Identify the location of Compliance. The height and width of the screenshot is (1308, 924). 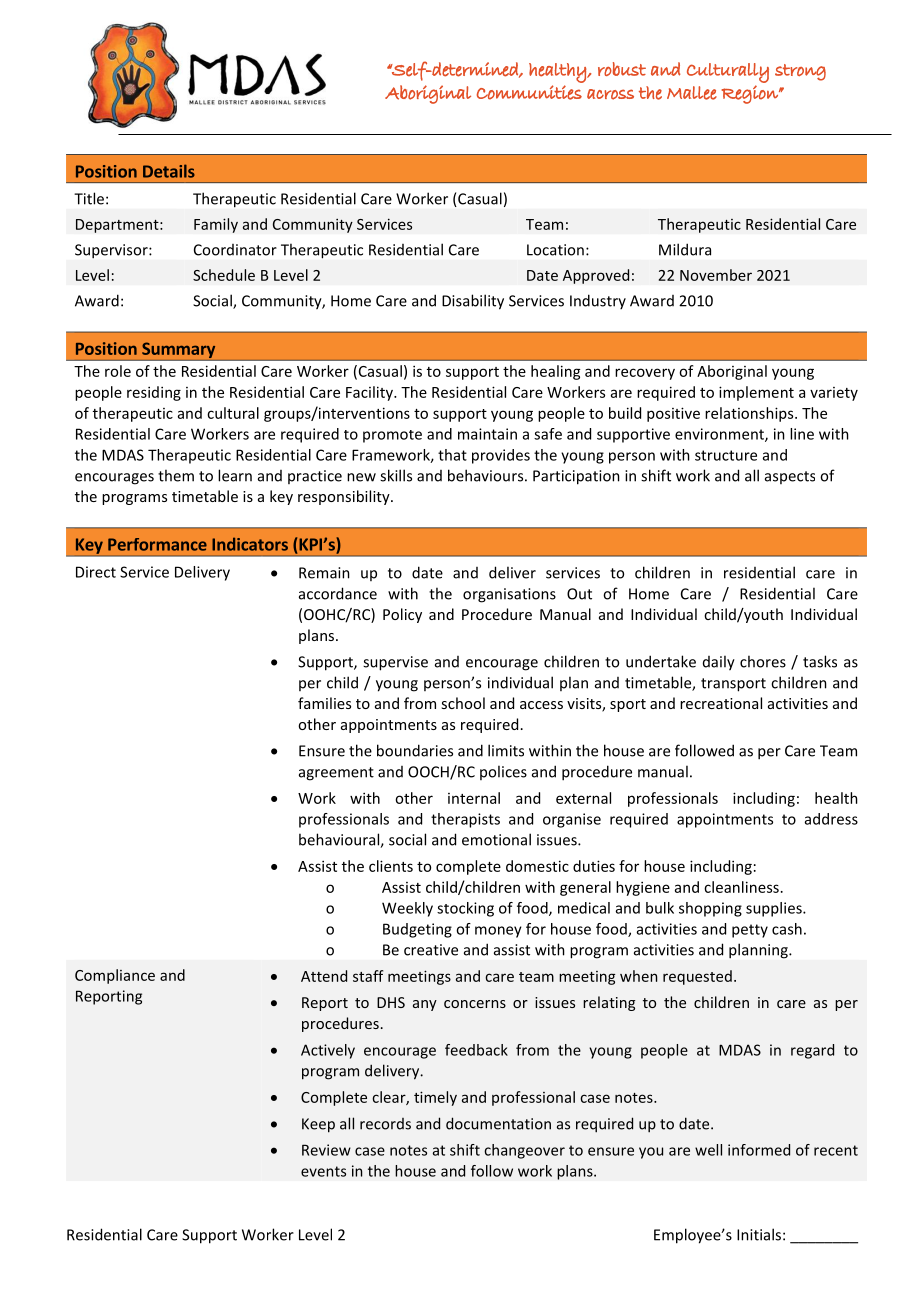
(115, 976).
